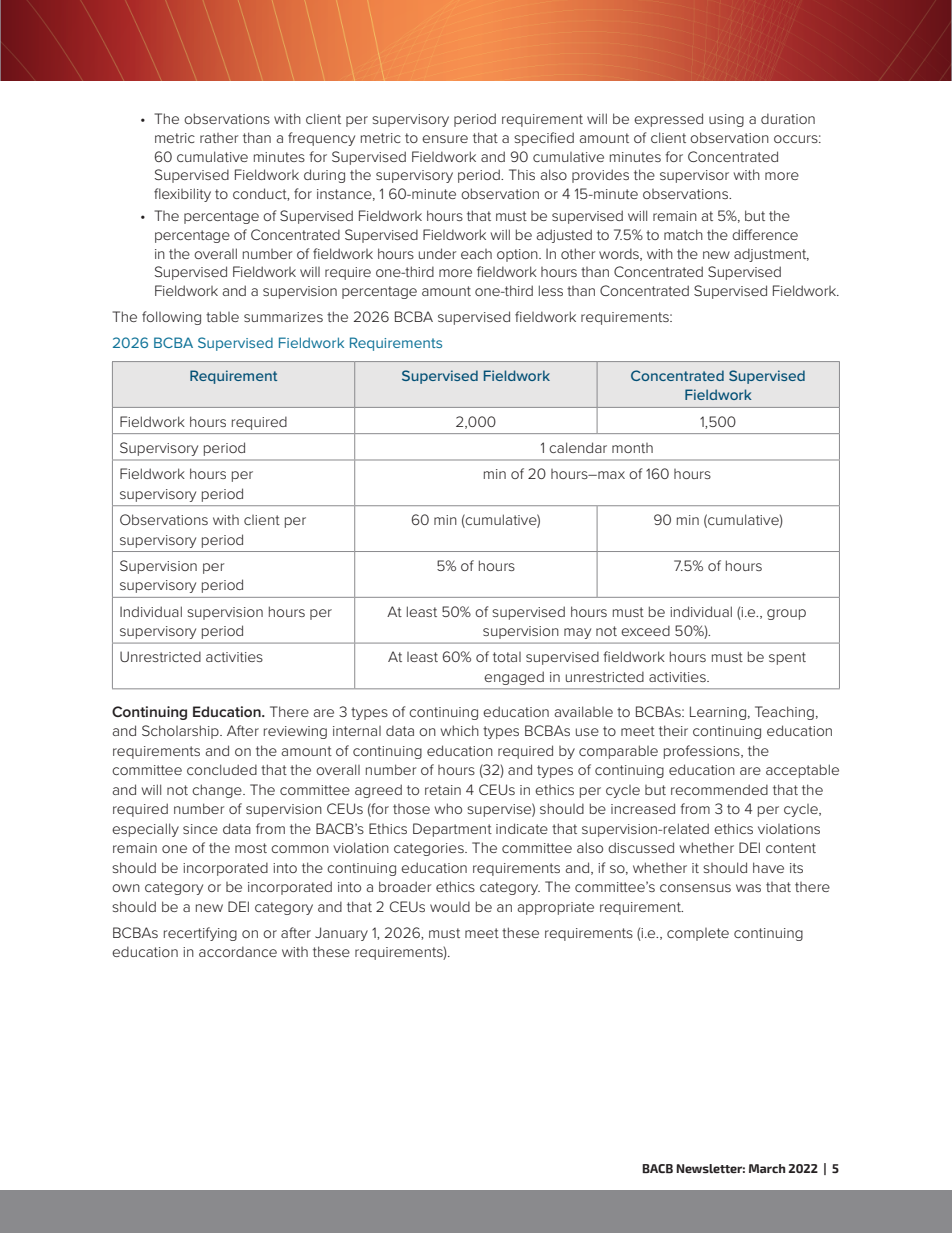 Image resolution: width=952 pixels, height=1233 pixels. What do you see at coordinates (445, 139) in the document?
I see `ensure` at bounding box center [445, 139].
